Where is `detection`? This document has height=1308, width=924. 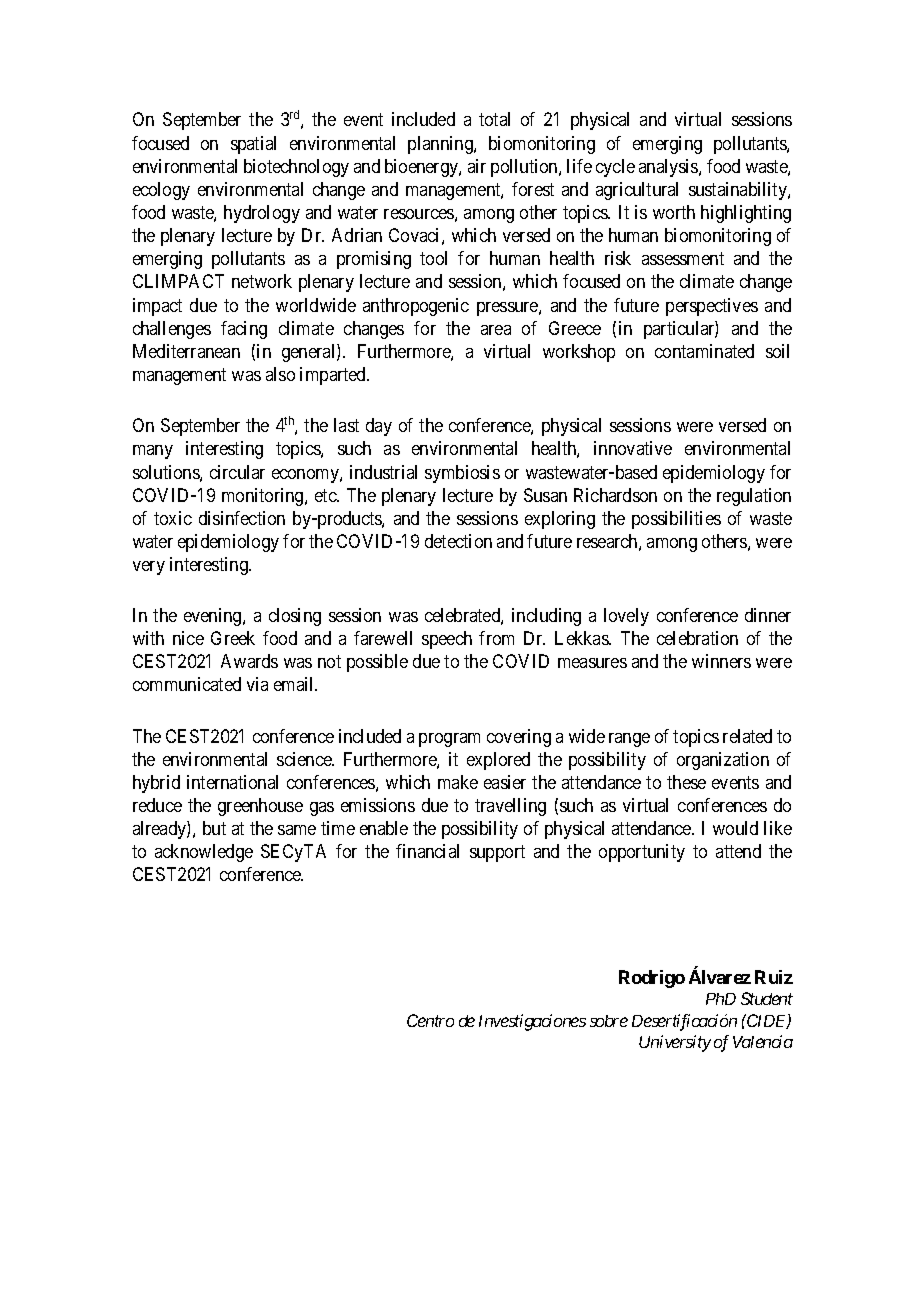
detection is located at coordinates (458, 541).
